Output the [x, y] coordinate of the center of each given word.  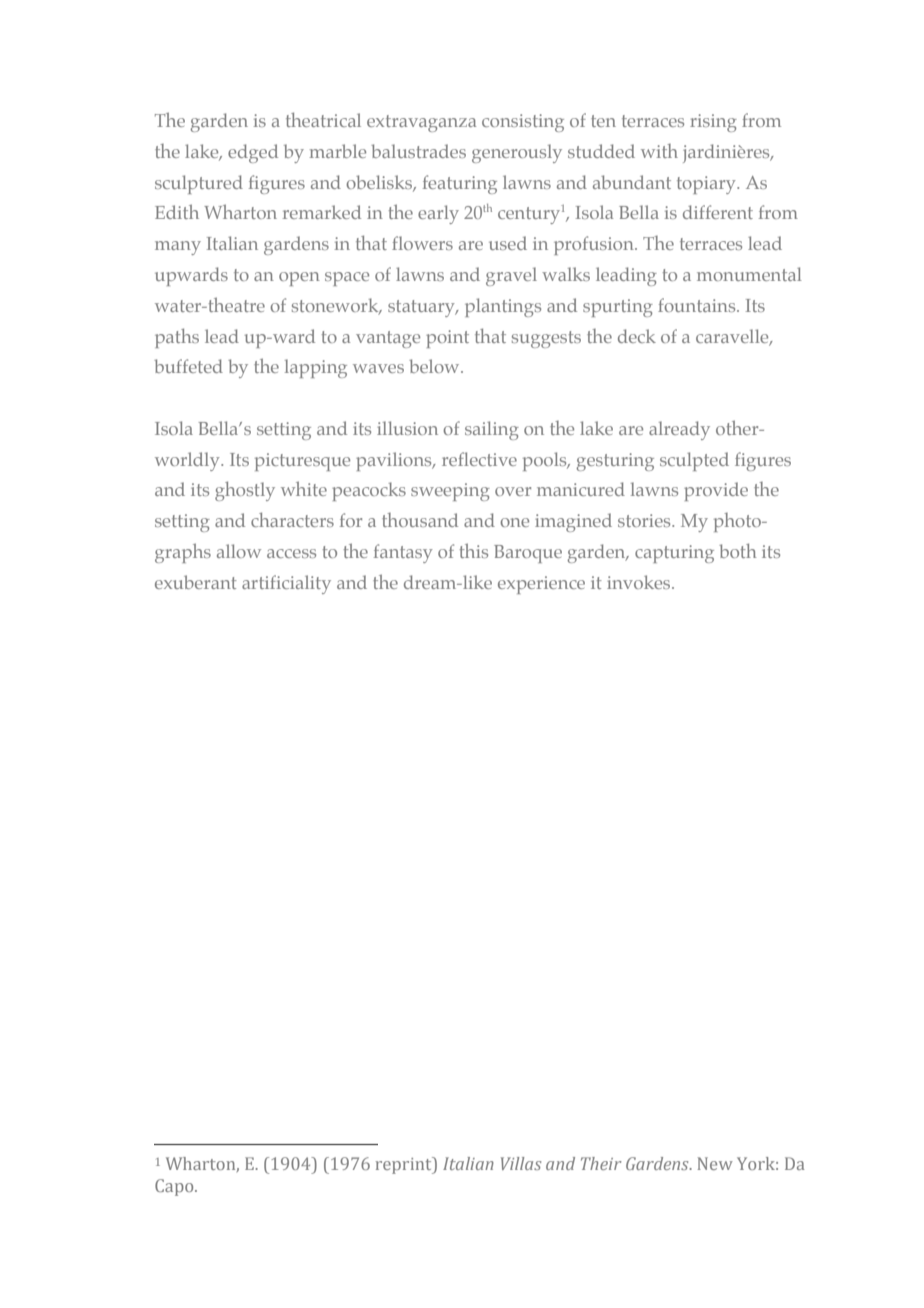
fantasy [403, 553]
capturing [674, 554]
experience [541, 585]
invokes [640, 582]
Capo [175, 1187]
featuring [460, 184]
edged [253, 153]
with [659, 151]
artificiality [286, 584]
